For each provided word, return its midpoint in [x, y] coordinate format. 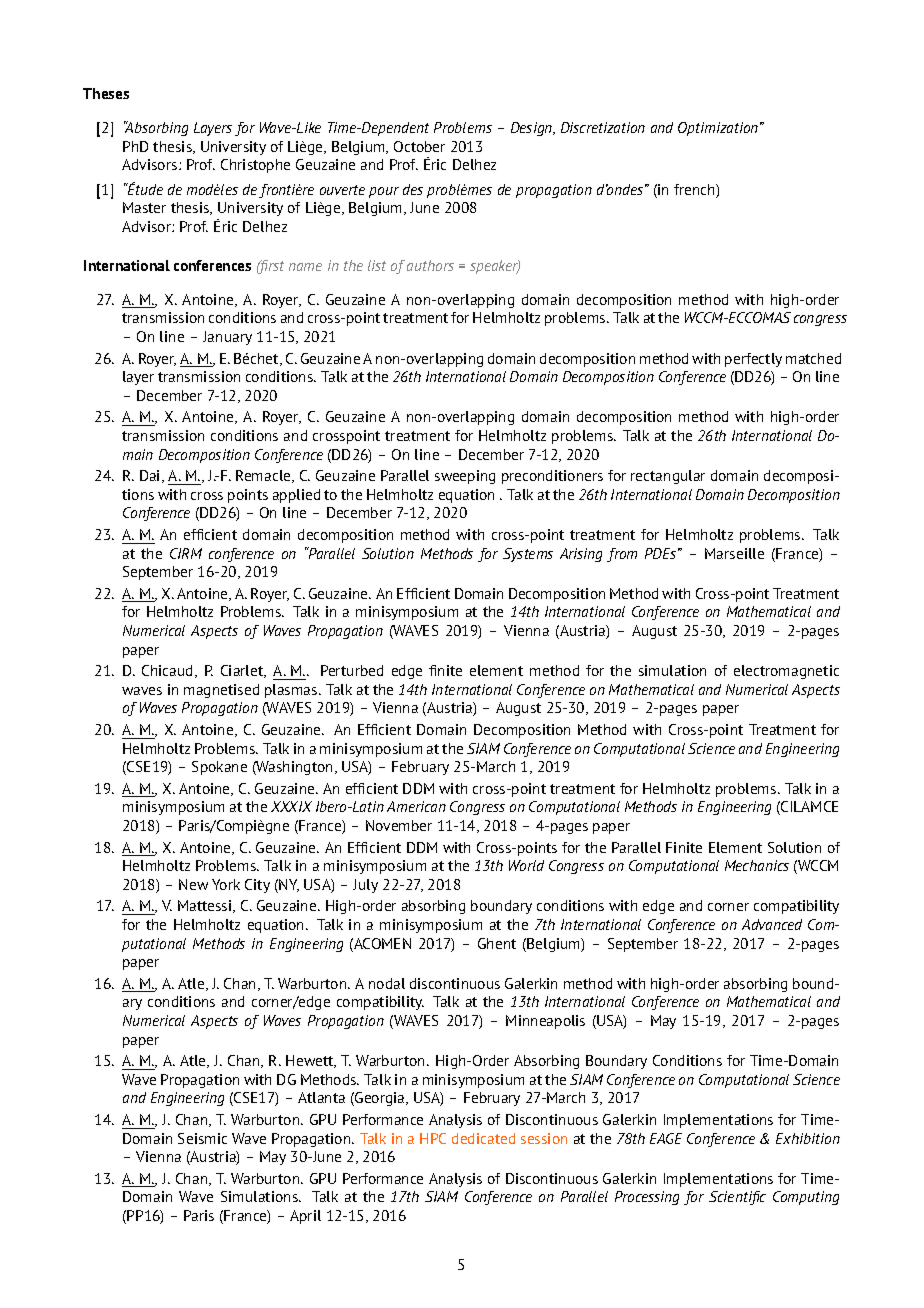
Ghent [497, 943]
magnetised [221, 691]
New [193, 884]
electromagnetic [786, 672]
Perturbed [352, 670]
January [227, 338]
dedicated [483, 1138]
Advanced [772, 924]
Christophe [255, 166]
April [305, 1217]
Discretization [603, 127]
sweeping [465, 477]
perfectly [753, 360]
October [419, 146]
